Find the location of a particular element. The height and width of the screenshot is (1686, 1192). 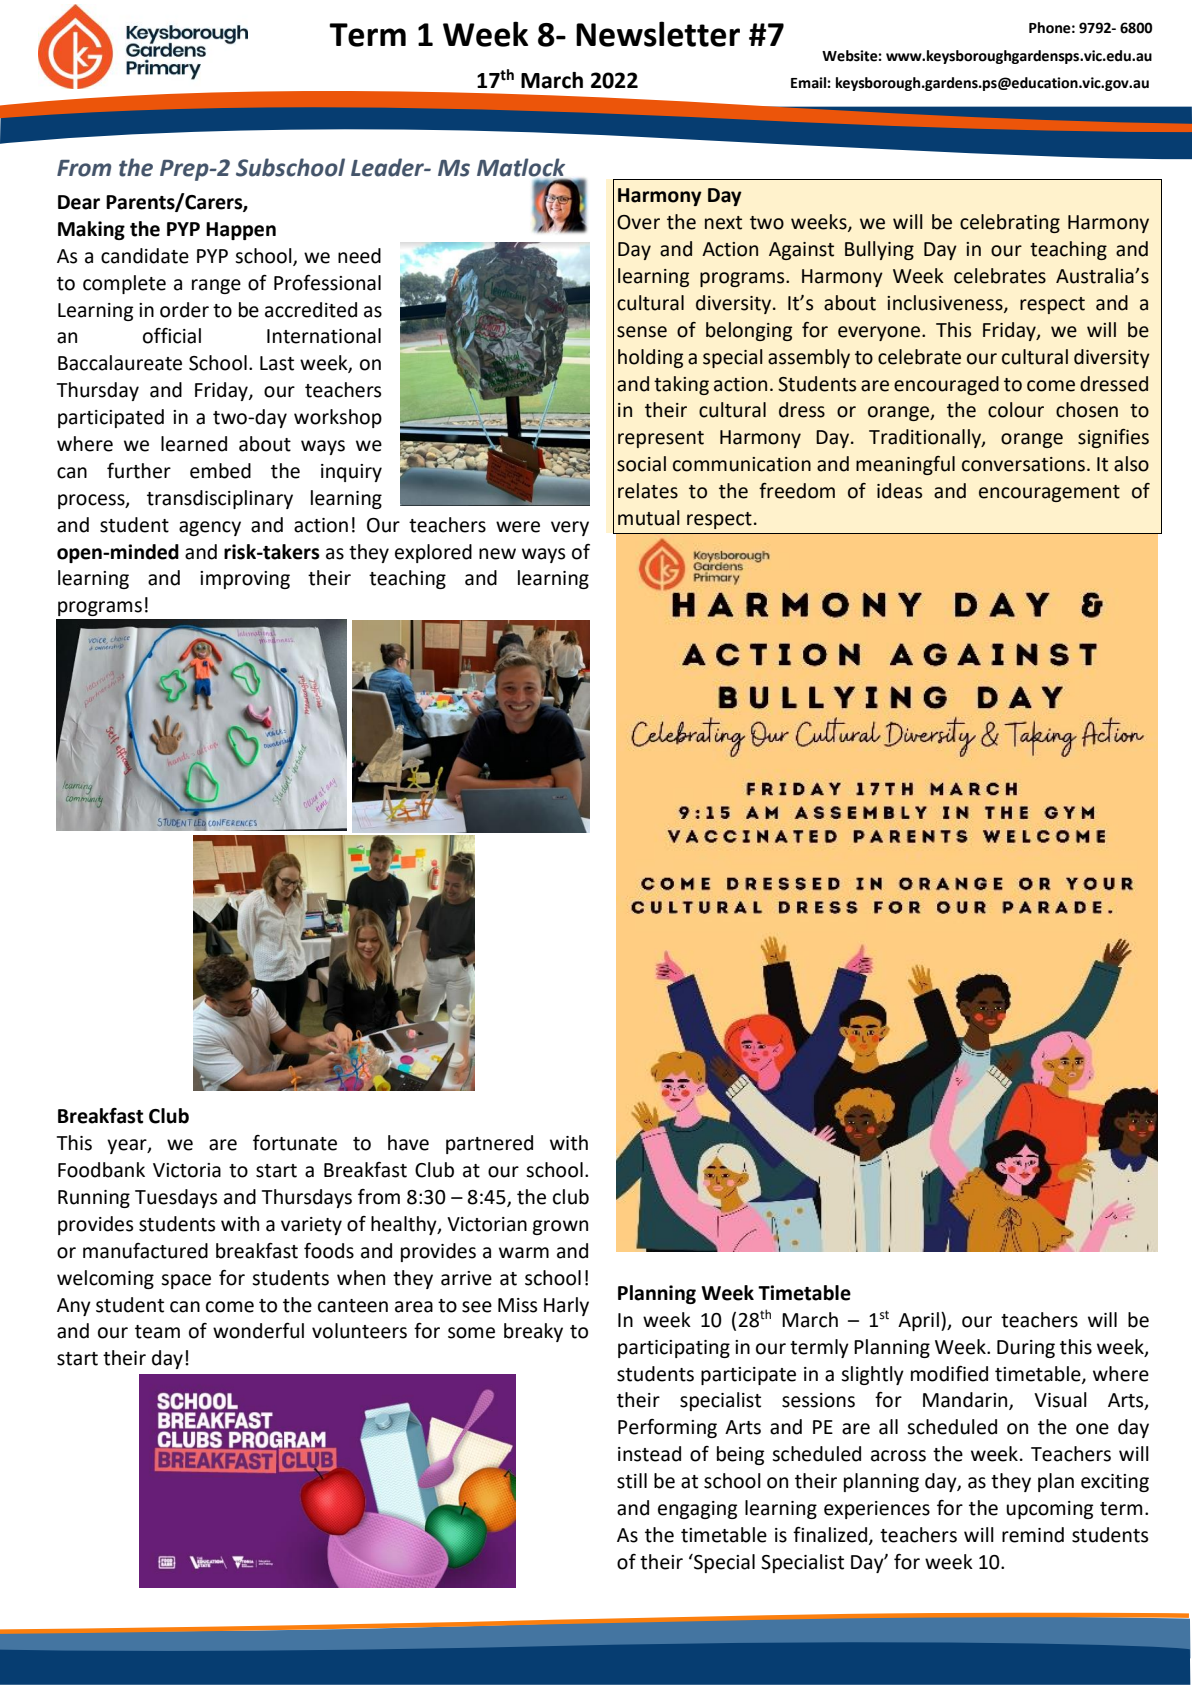

Happen is located at coordinates (241, 231).
